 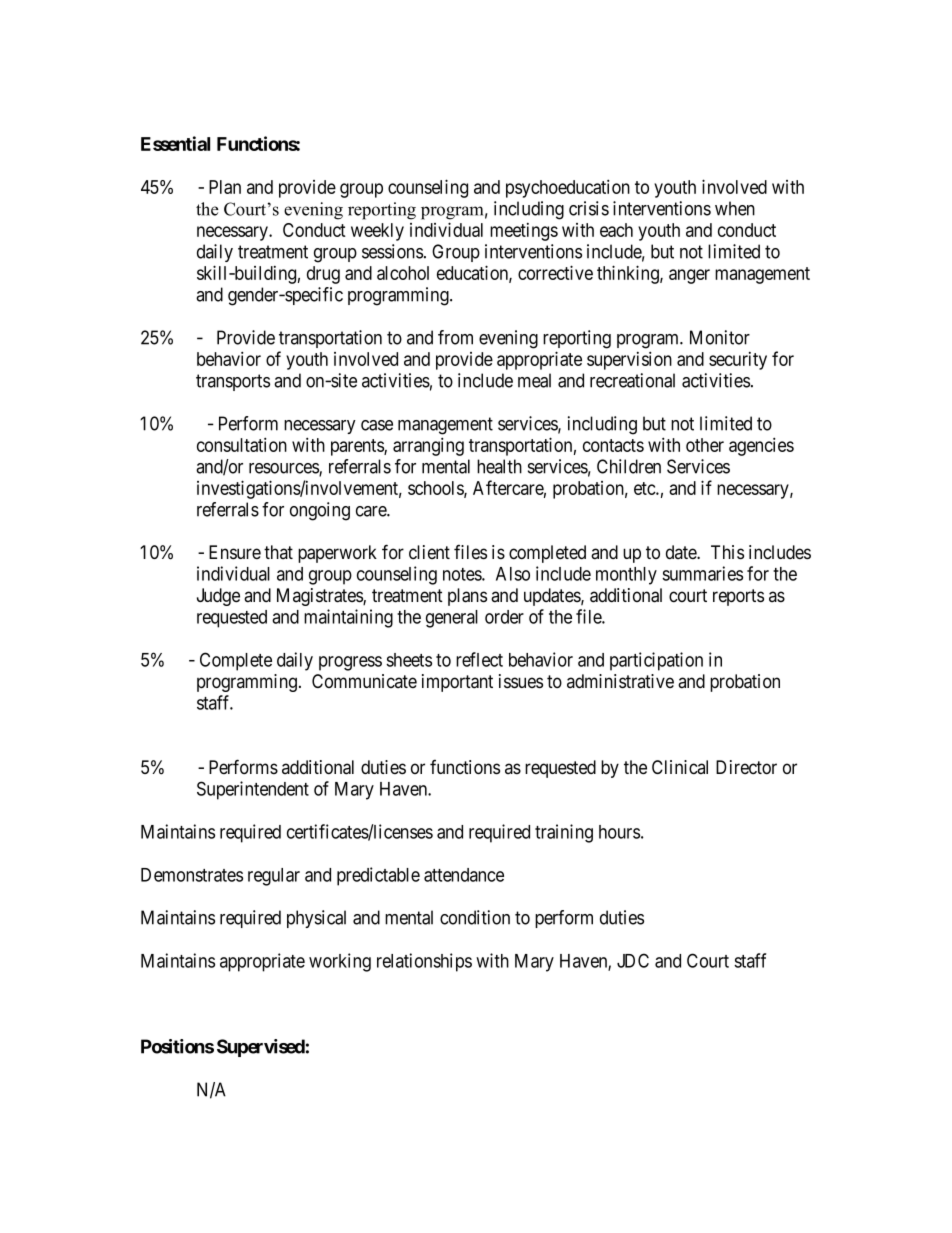 I want to click on Clinical, so click(x=680, y=767).
